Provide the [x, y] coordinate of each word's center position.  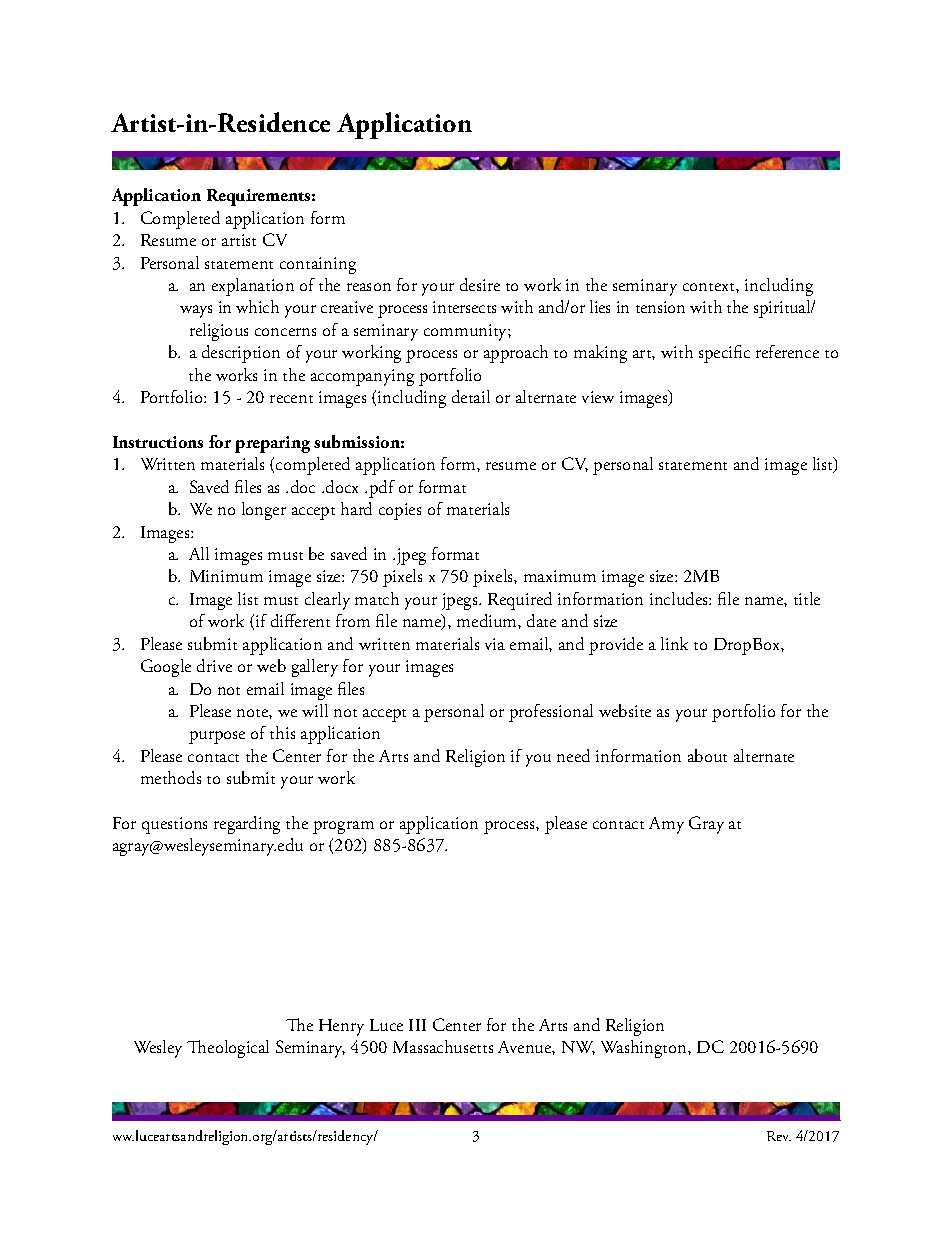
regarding [247, 825]
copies [400, 511]
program [343, 827]
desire [480, 284]
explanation [253, 287]
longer [264, 511]
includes [680, 598]
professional [551, 713]
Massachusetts [443, 1046]
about [707, 755]
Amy [666, 825]
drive [214, 665]
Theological [228, 1049]
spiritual [783, 309]
